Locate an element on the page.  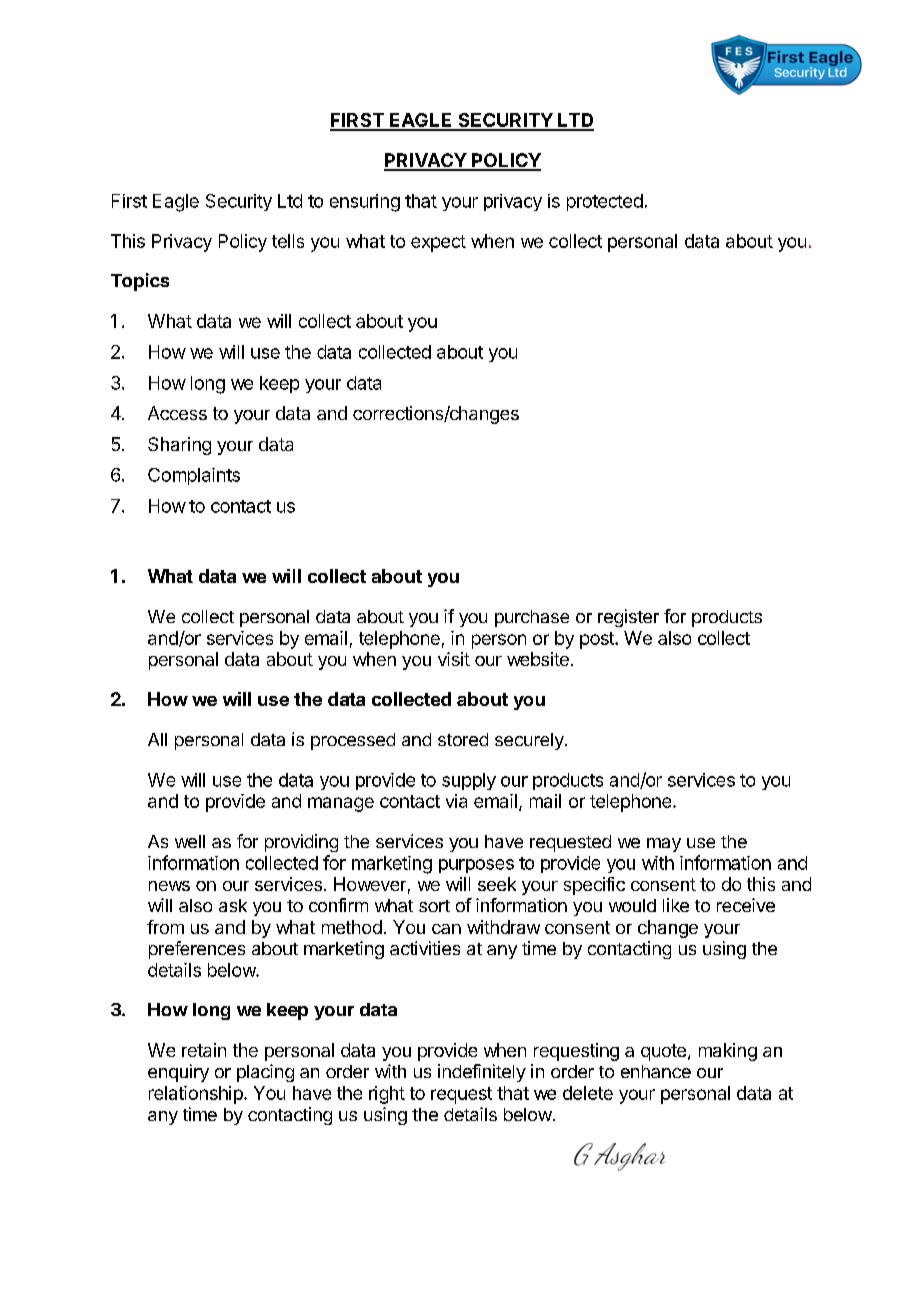
ask is located at coordinates (233, 905).
